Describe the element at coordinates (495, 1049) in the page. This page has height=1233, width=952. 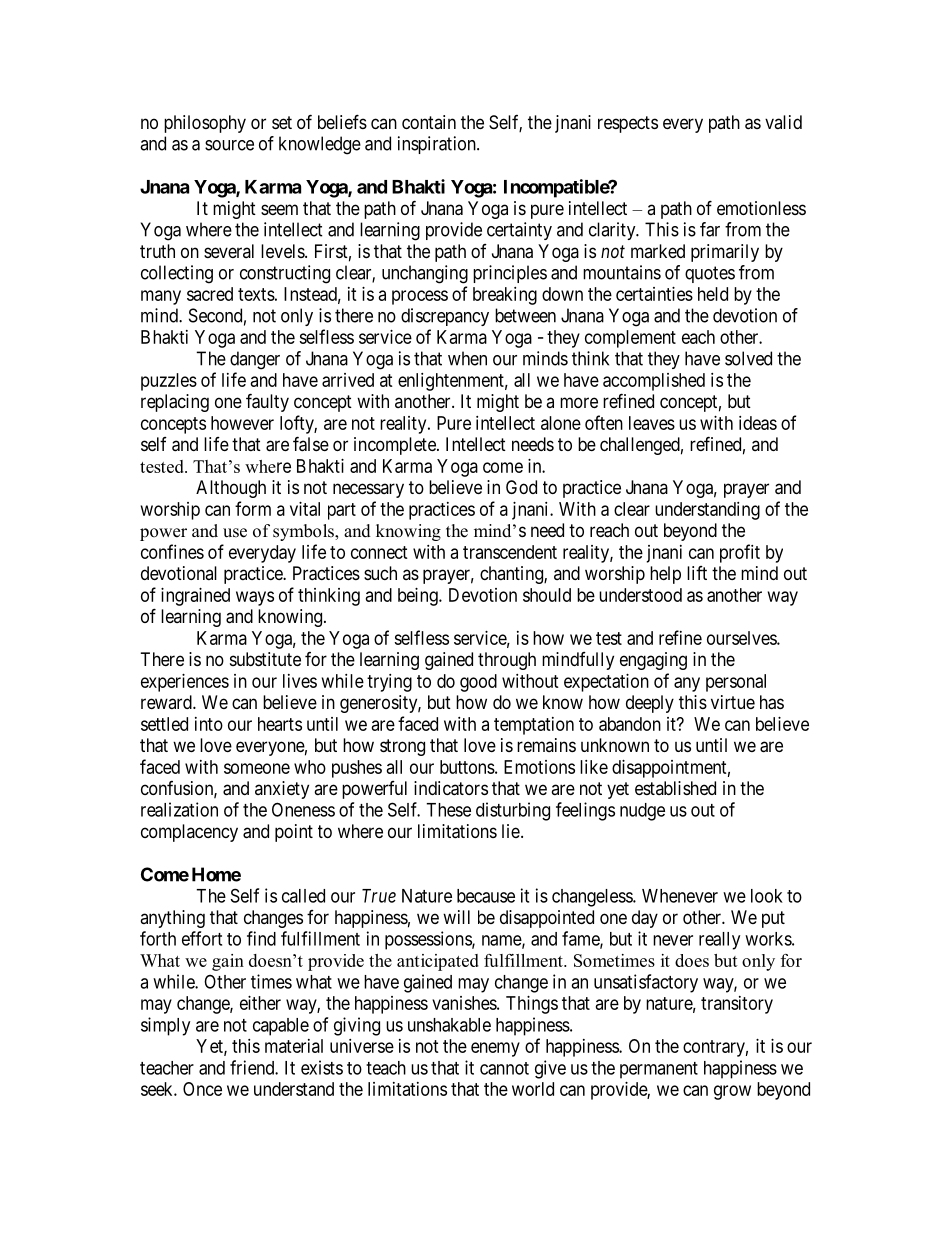
I see `enemy` at that location.
